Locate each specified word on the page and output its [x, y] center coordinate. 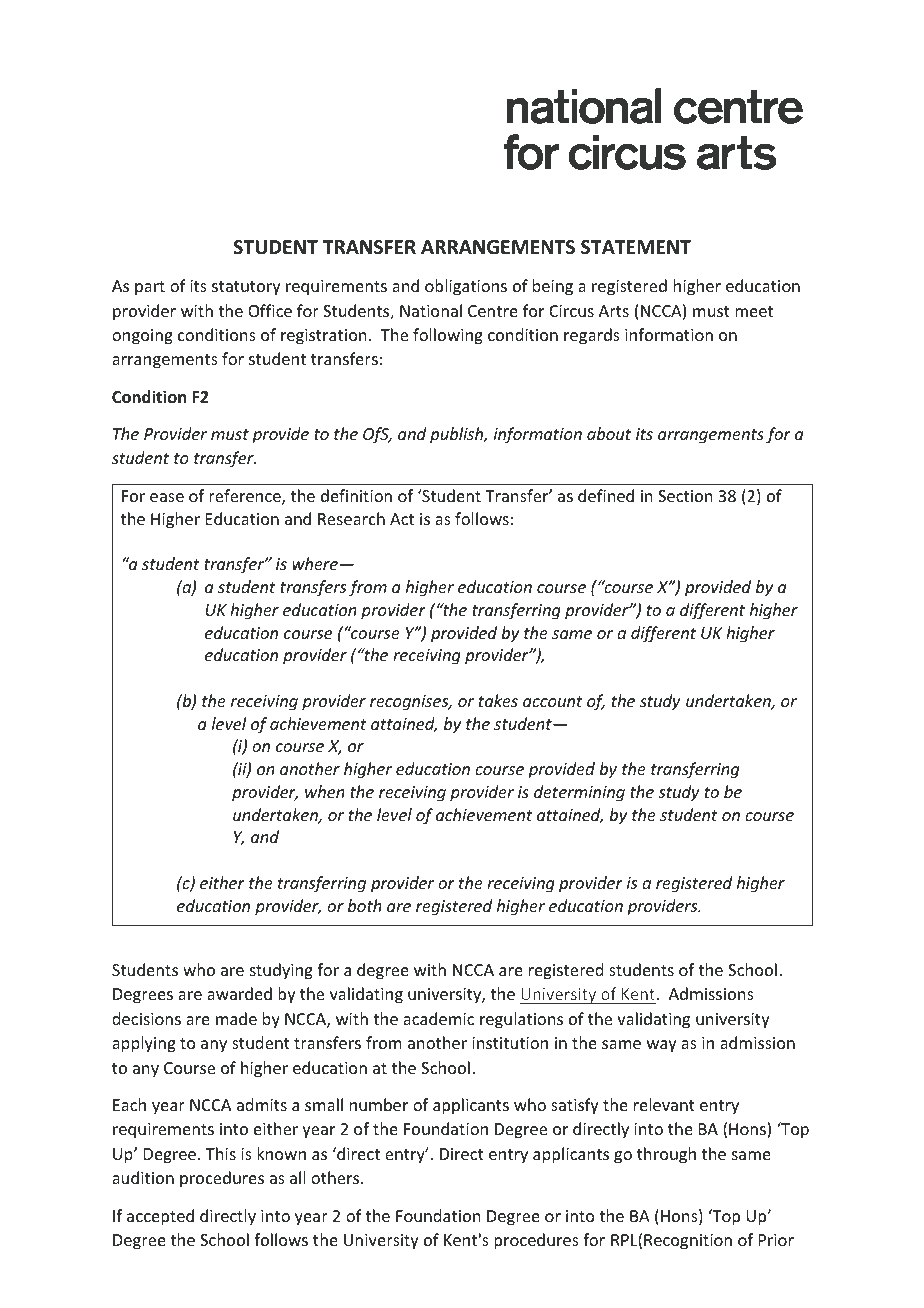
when [325, 791]
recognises [410, 703]
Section [685, 496]
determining [579, 793]
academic [438, 1018]
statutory [246, 288]
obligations [466, 287]
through [666, 1155]
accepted [160, 1217]
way [662, 1046]
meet [754, 311]
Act [402, 519]
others [336, 1177]
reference [246, 497]
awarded [239, 993]
